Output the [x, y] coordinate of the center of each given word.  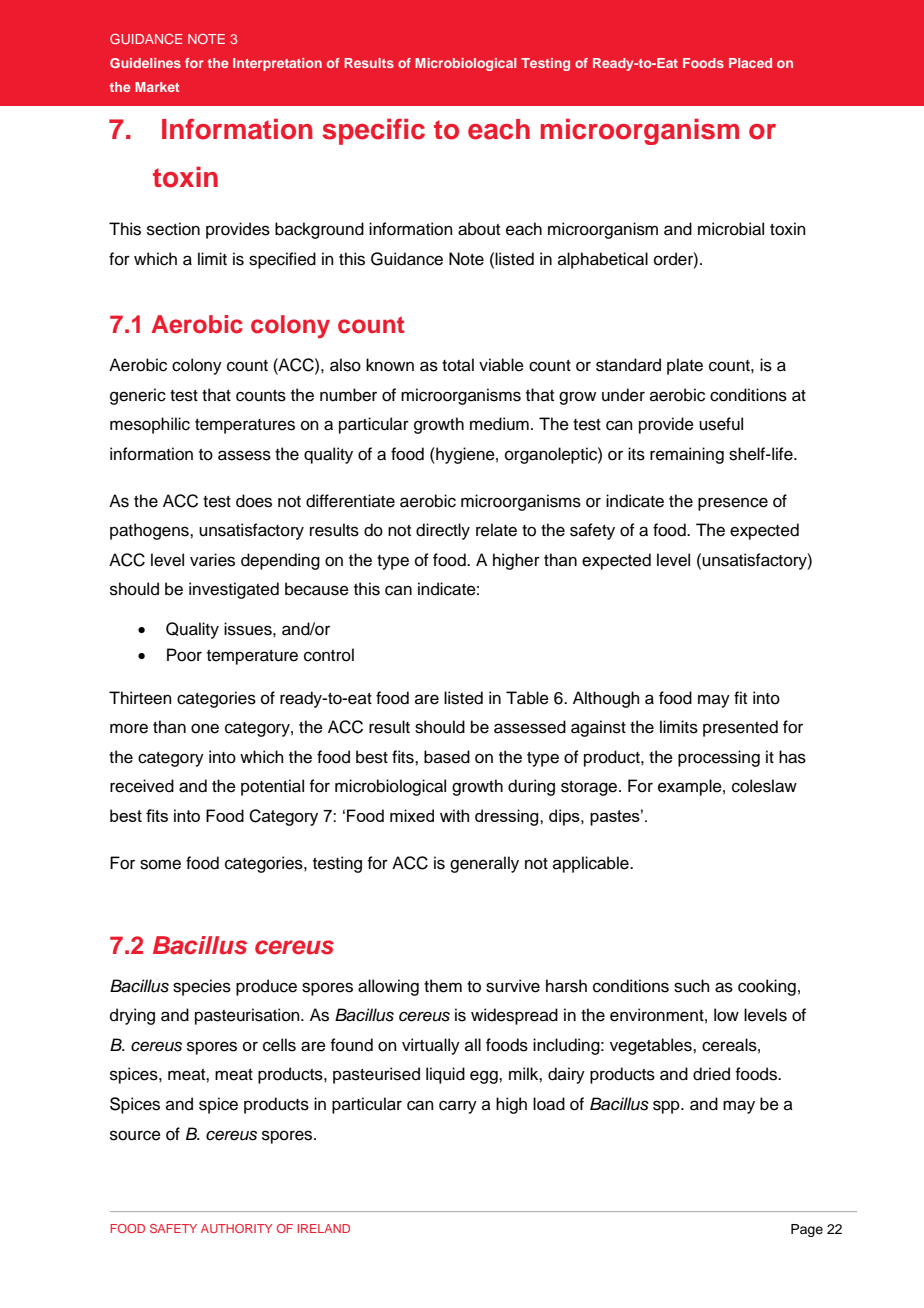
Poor [184, 655]
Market [157, 87]
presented [740, 728]
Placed [750, 63]
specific [373, 131]
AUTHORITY [236, 1228]
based [447, 757]
